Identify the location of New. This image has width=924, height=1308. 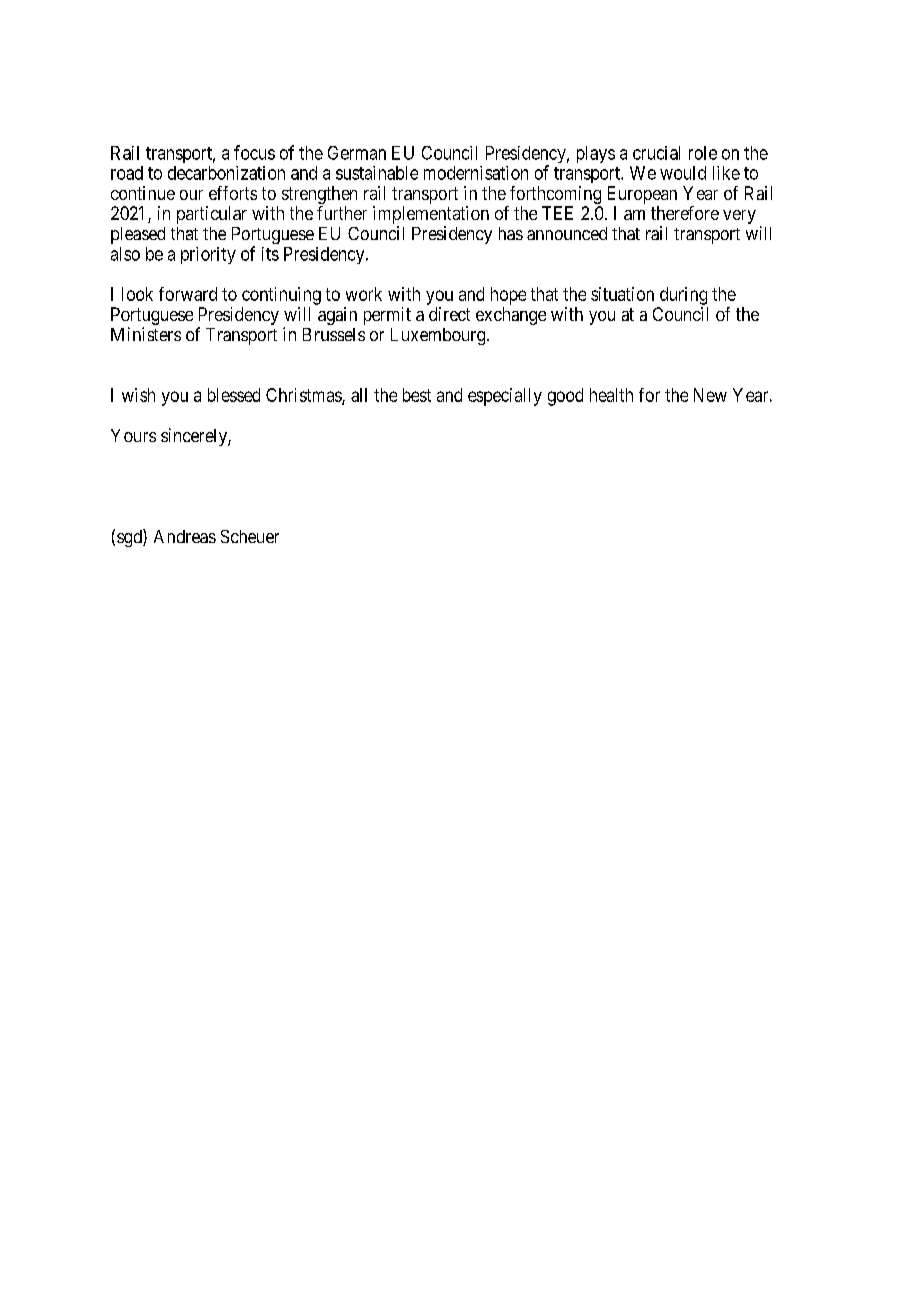
(710, 395).
